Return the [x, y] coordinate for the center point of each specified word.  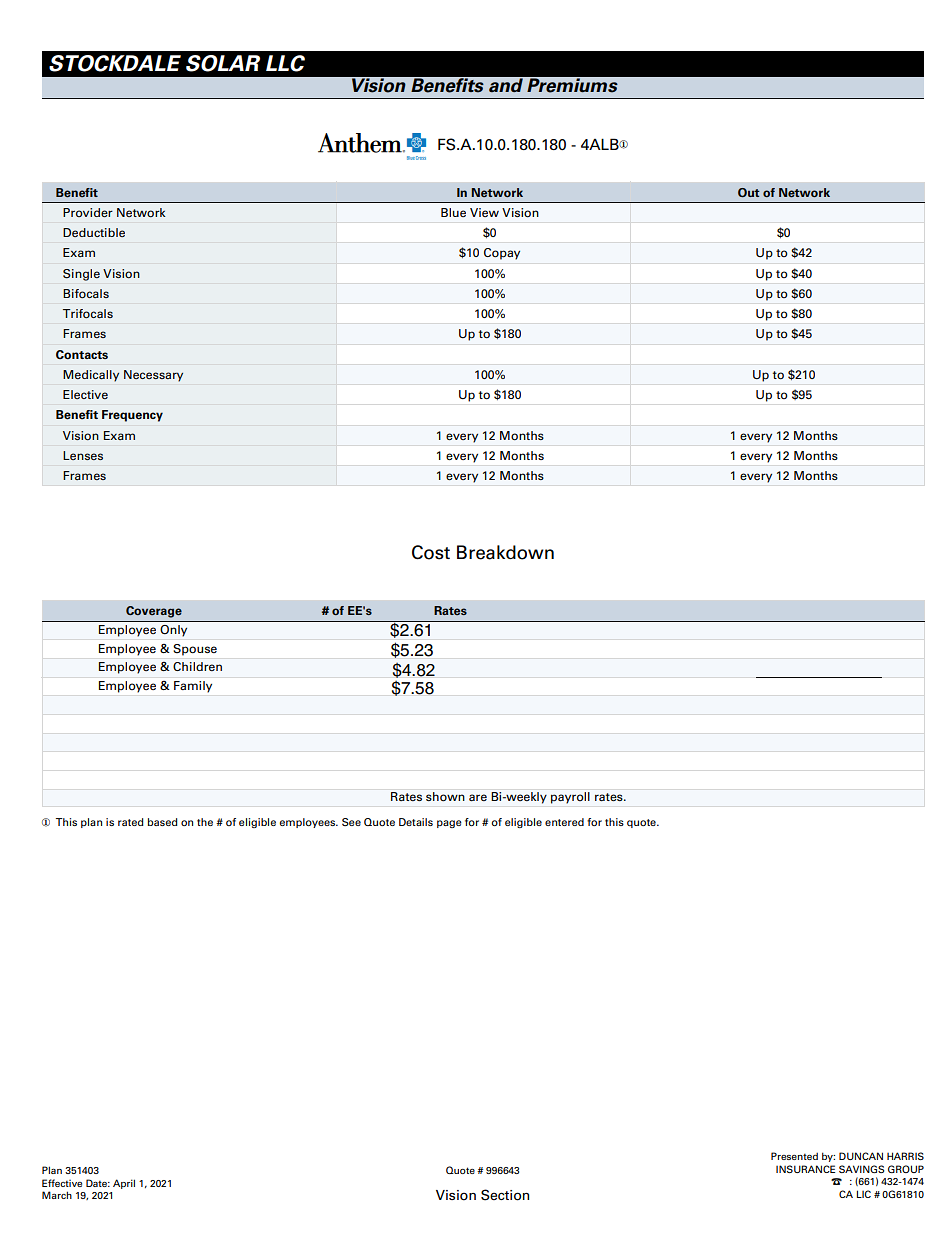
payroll [570, 798]
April [124, 1184]
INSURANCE [805, 1169]
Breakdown [505, 552]
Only [174, 630]
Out [749, 192]
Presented [794, 1156]
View [484, 212]
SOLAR [223, 63]
